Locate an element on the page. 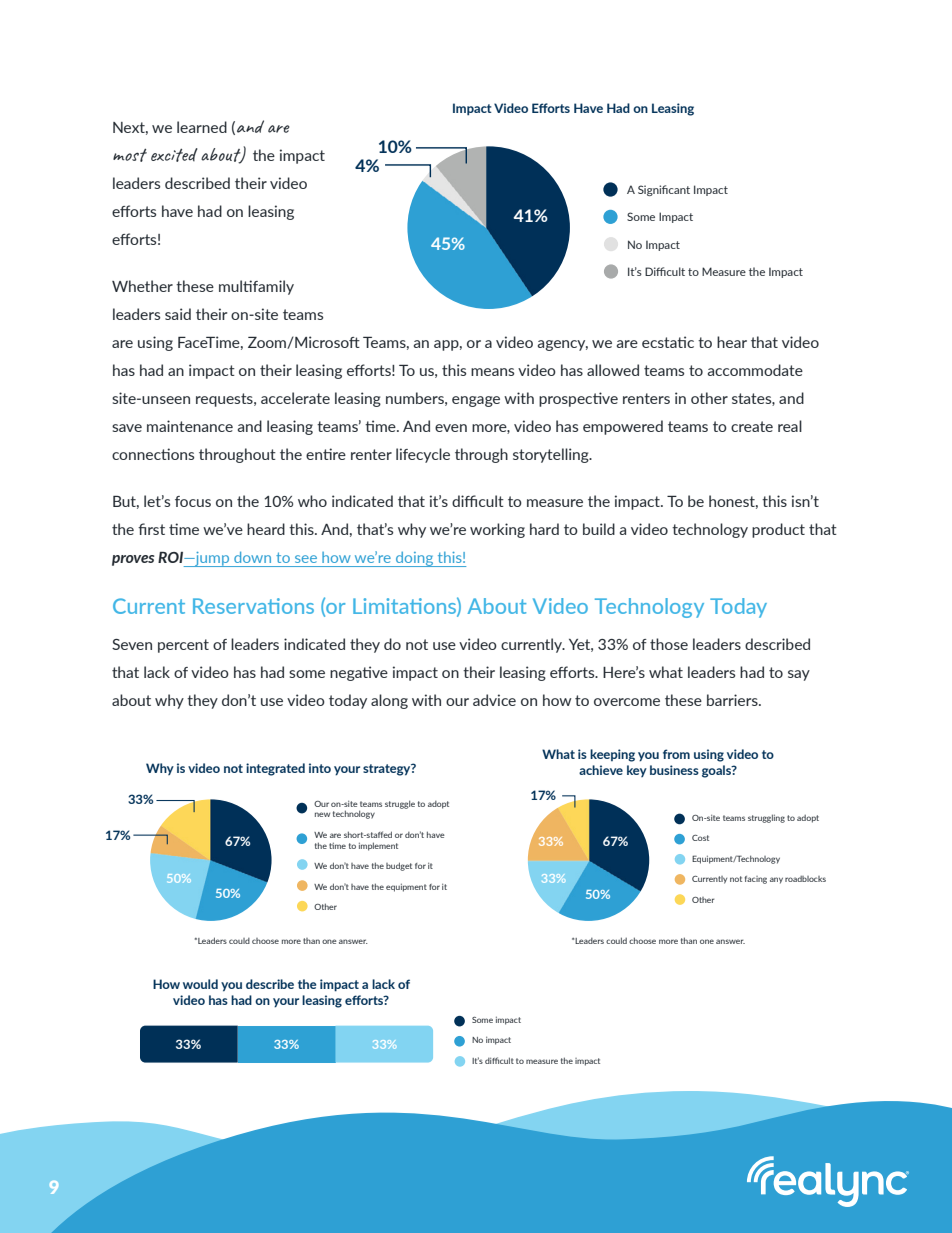 This image has width=952, height=1233. advice is located at coordinates (494, 700).
